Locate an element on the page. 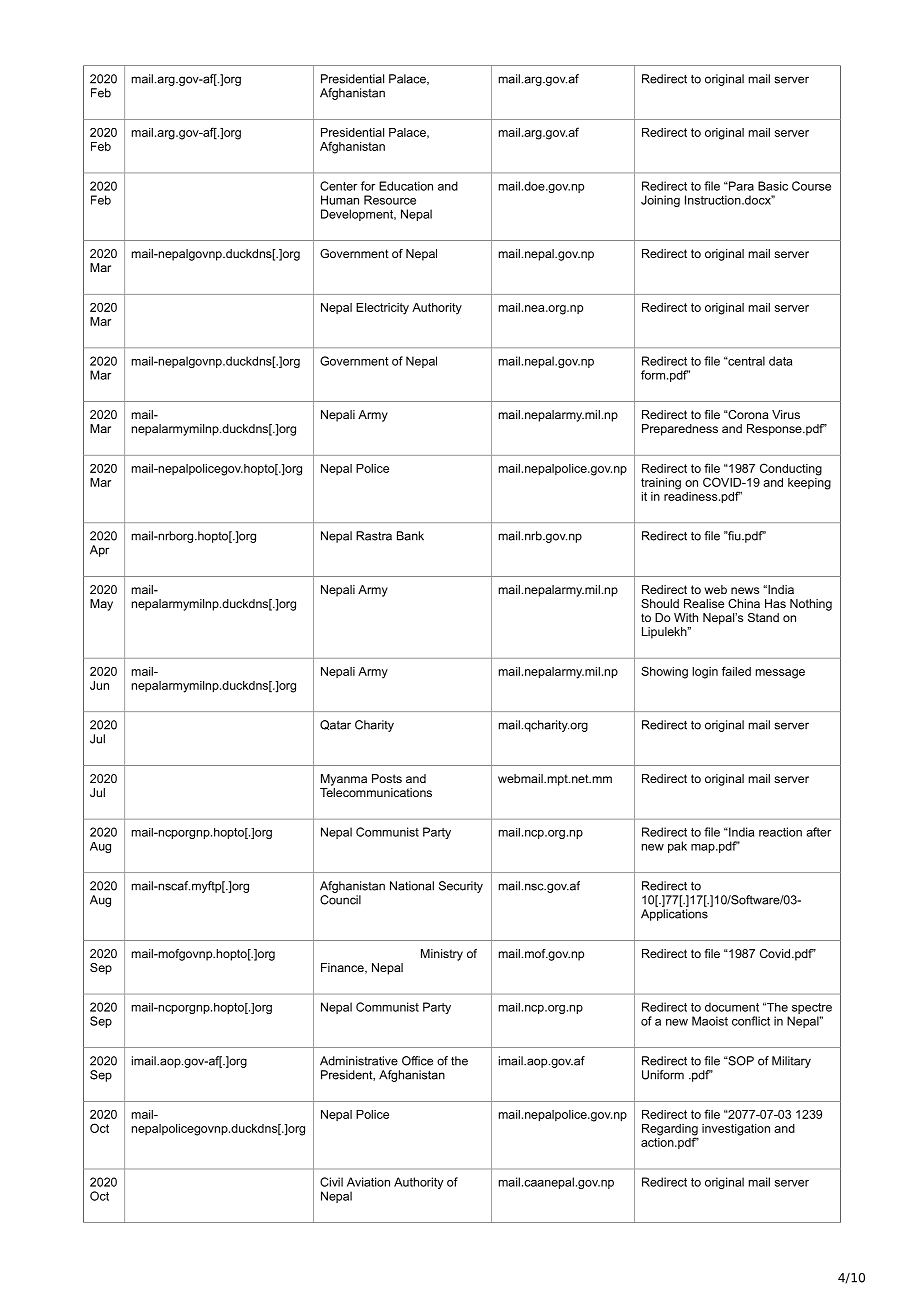 Image resolution: width=924 pixels, height=1308 pixels. Jun is located at coordinates (99, 685).
